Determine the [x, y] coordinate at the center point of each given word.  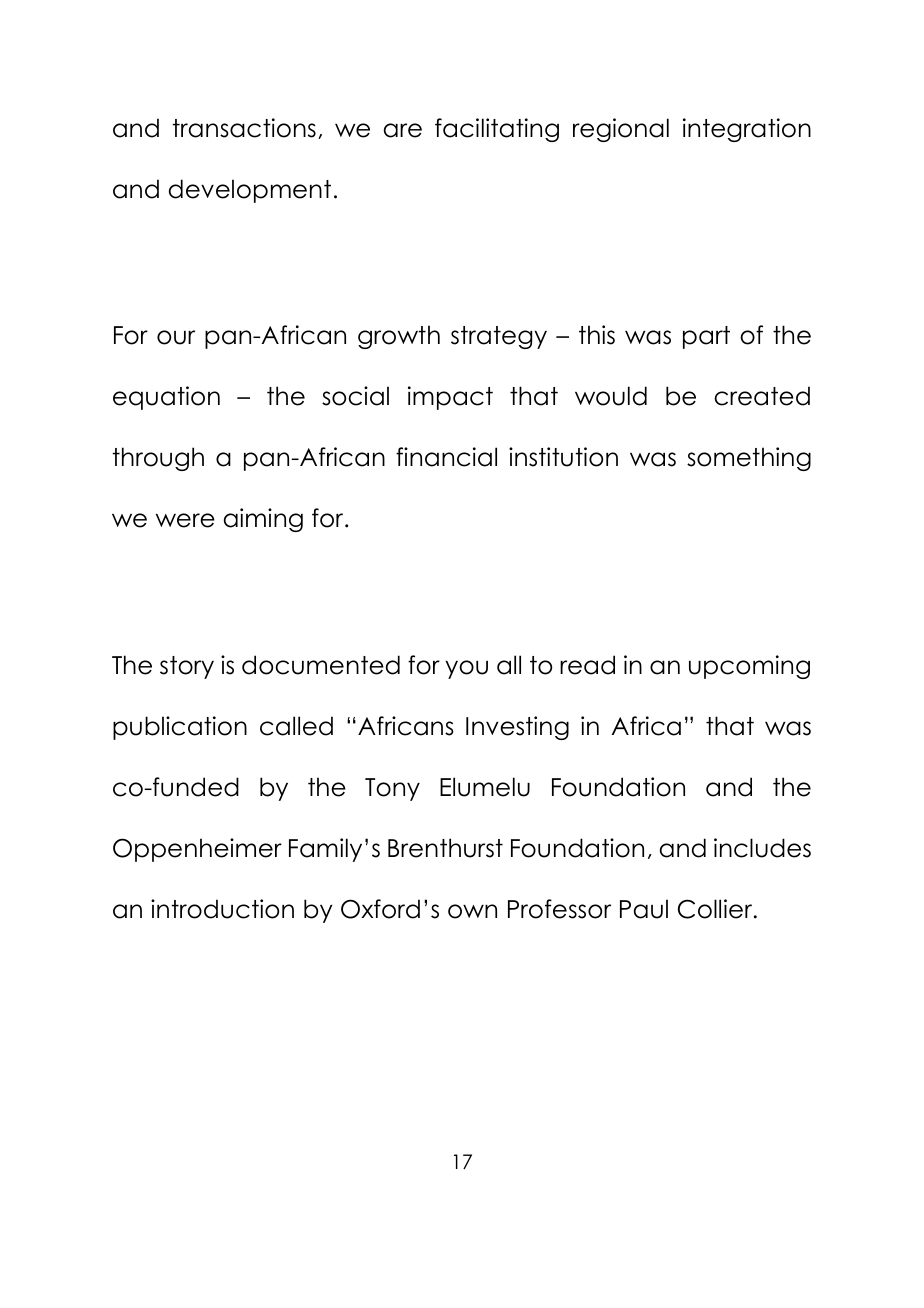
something [749, 459]
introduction [222, 909]
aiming [263, 520]
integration [747, 130]
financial [446, 457]
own [472, 911]
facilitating [497, 130]
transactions [244, 128]
